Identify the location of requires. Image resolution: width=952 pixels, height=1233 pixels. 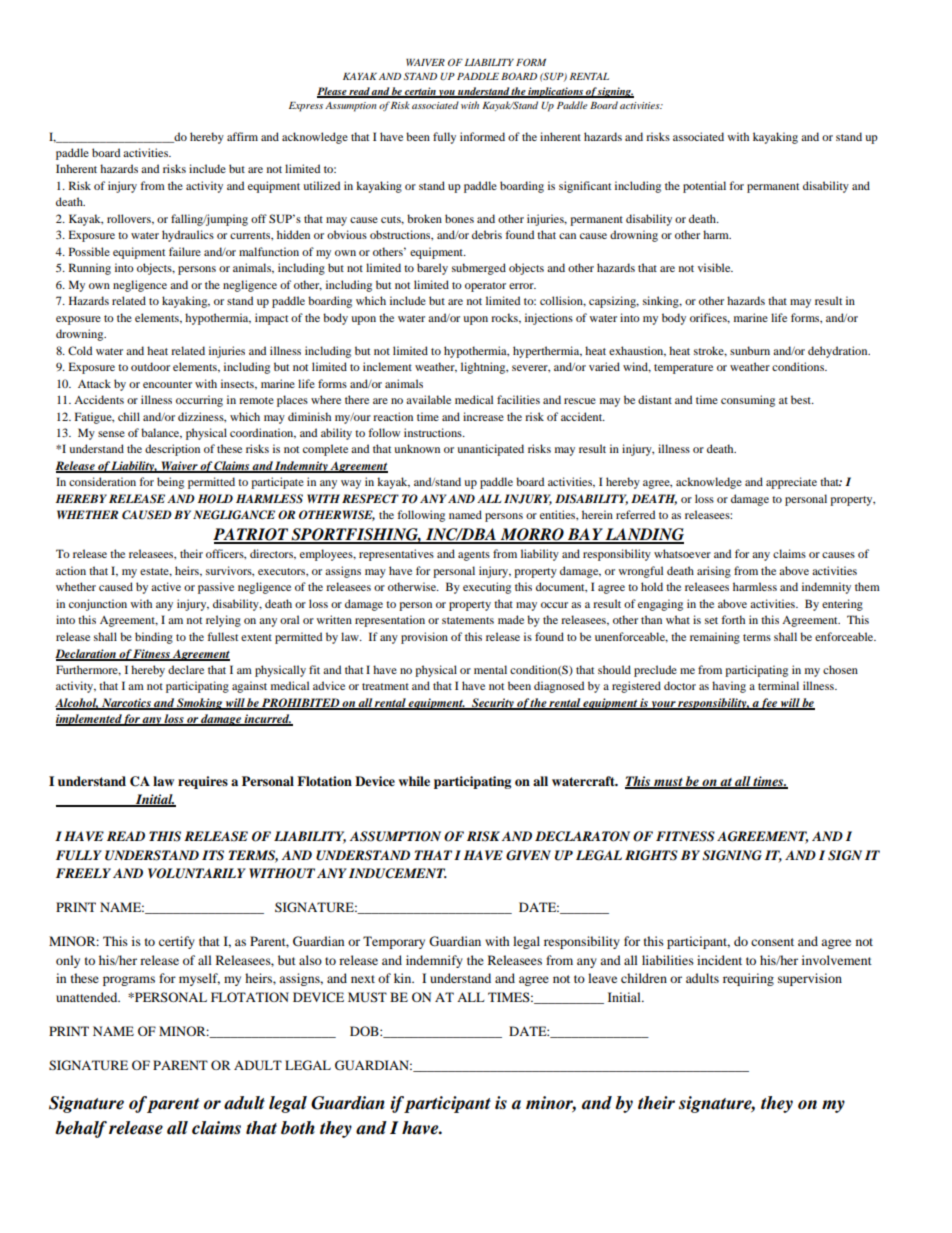
(203, 782).
